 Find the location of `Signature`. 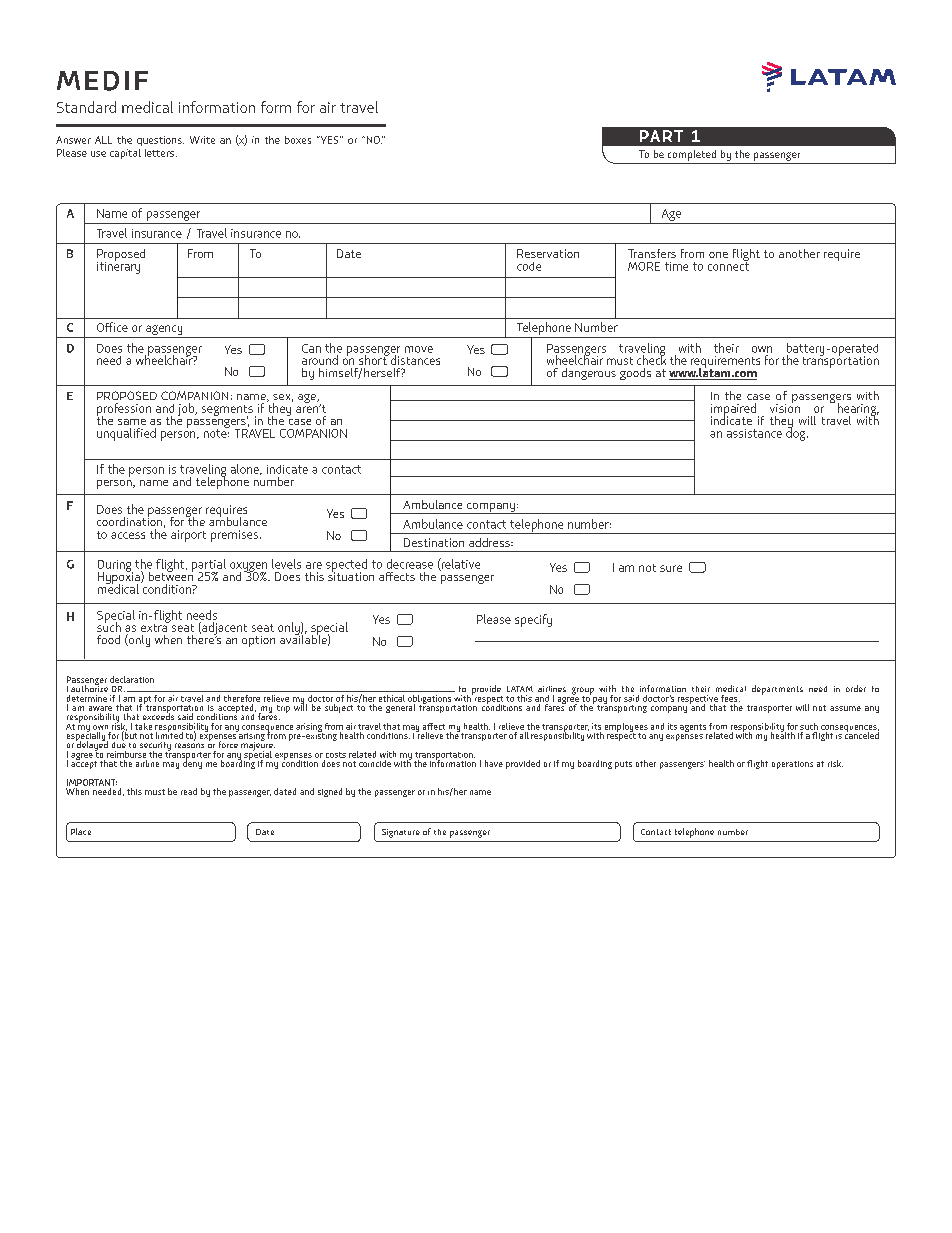

Signature is located at coordinates (401, 833).
